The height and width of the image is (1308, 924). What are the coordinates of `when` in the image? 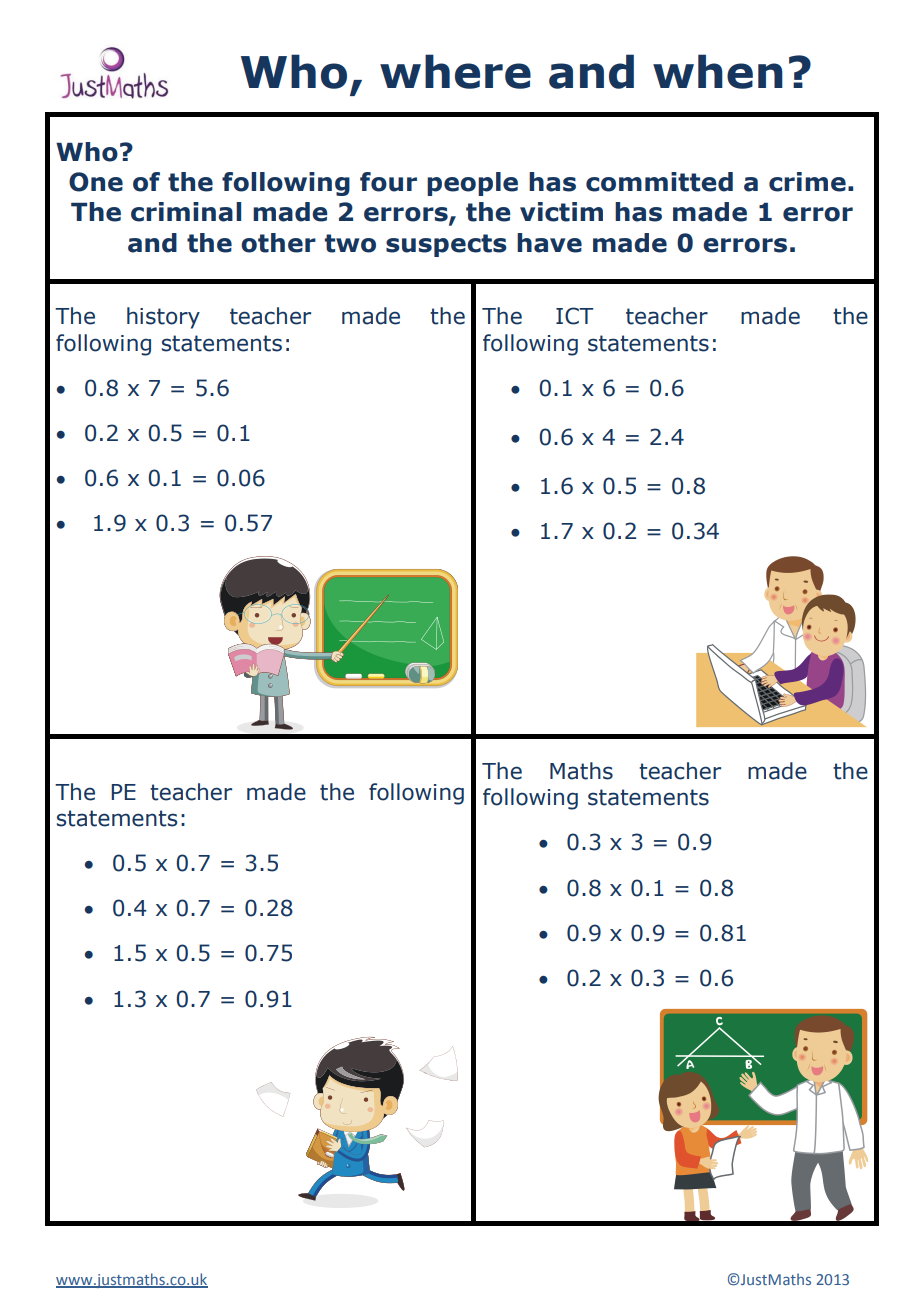 It's located at (718, 71).
